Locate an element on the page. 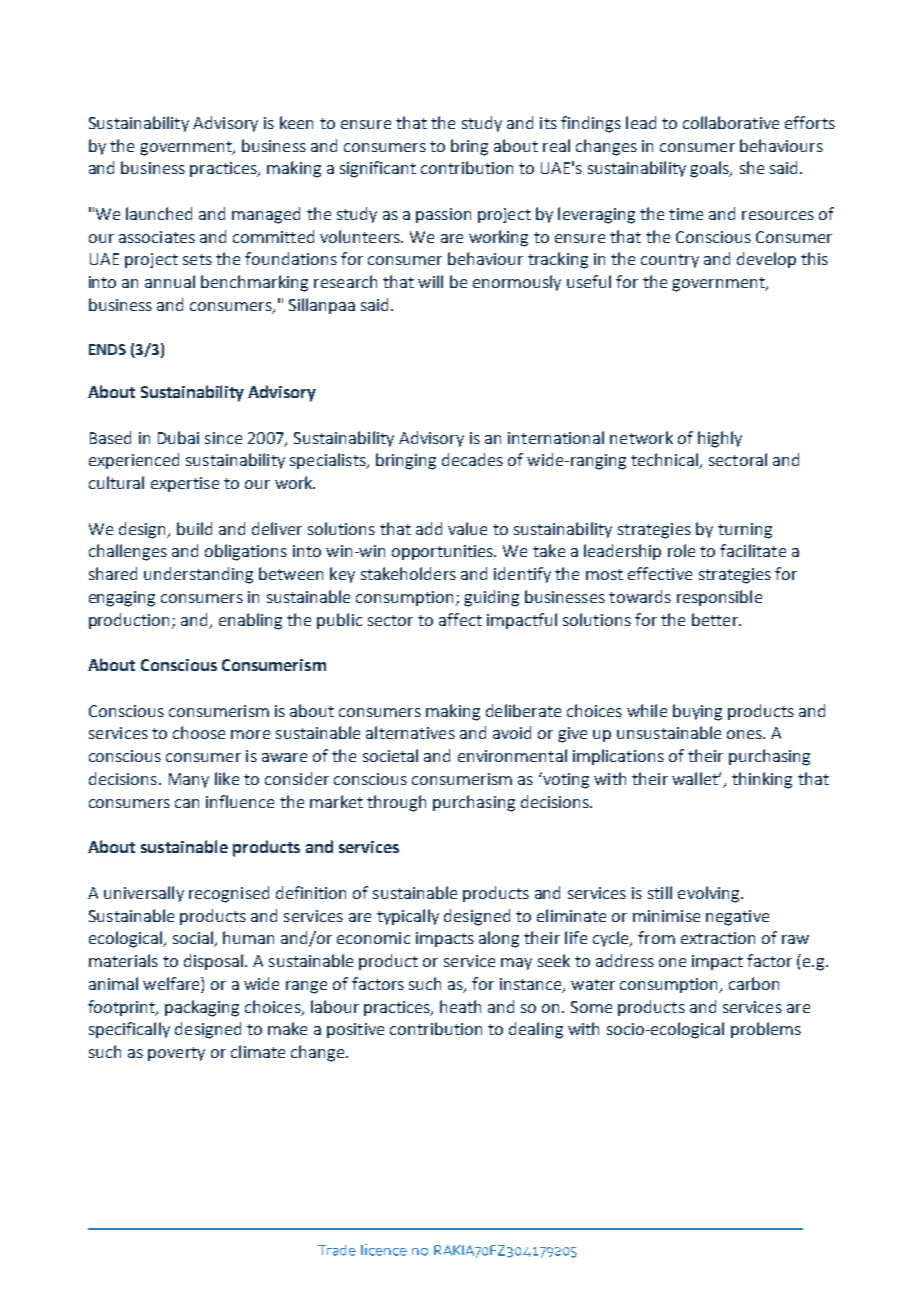 The image size is (924, 1308). heath is located at coordinates (460, 1006).
